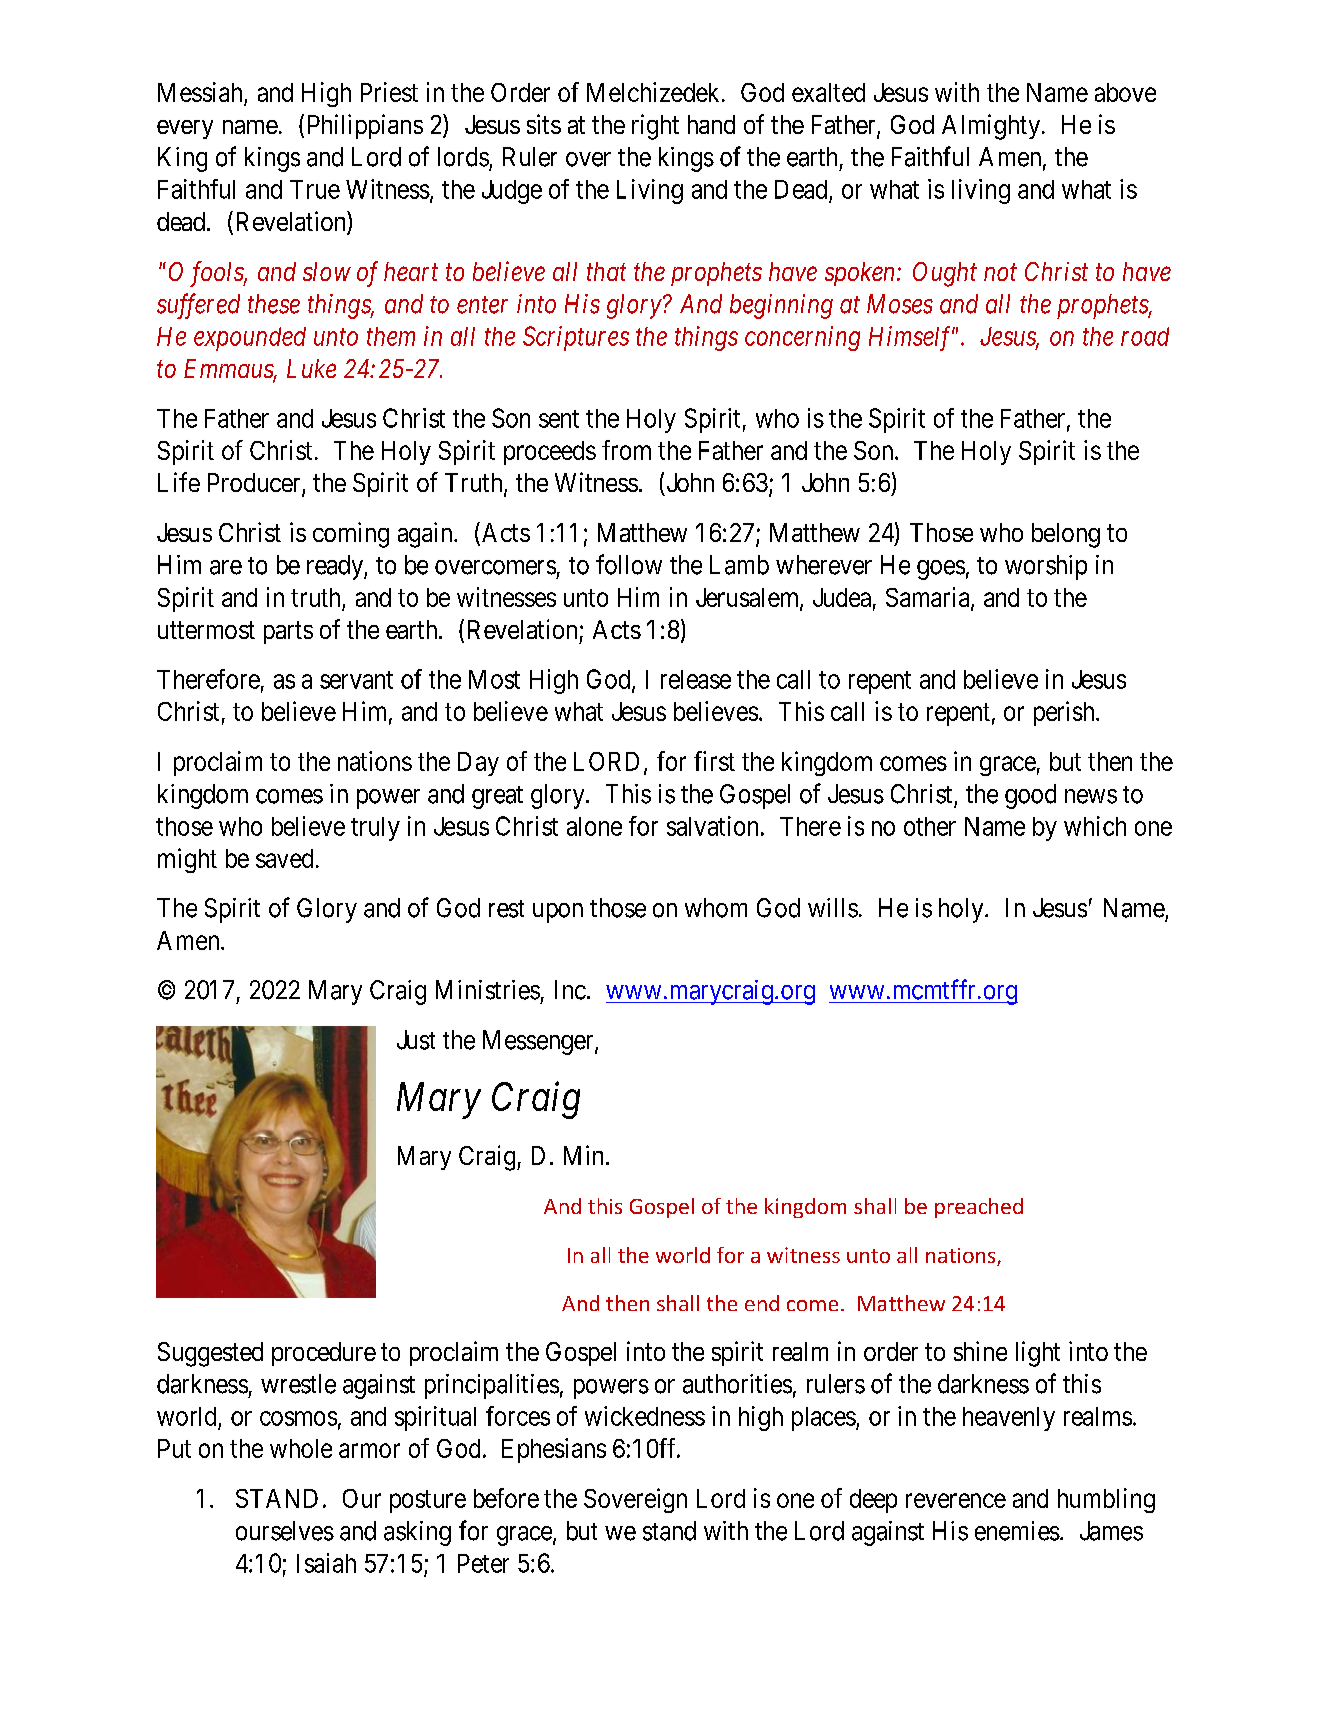  Describe the element at coordinates (284, 858) in the screenshot. I see `saved` at that location.
